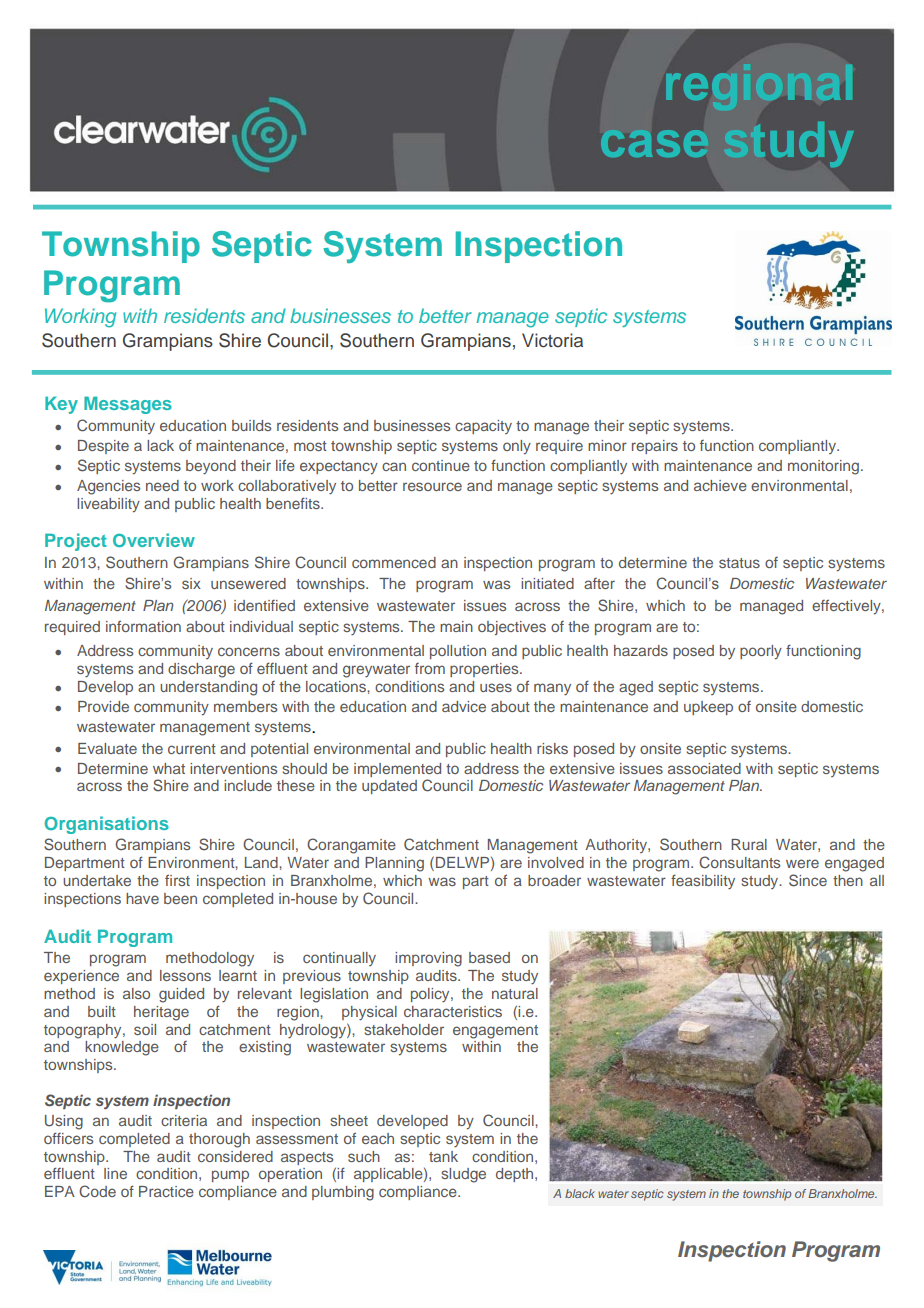 The height and width of the document is (1308, 924). I want to click on poorly, so click(761, 652).
